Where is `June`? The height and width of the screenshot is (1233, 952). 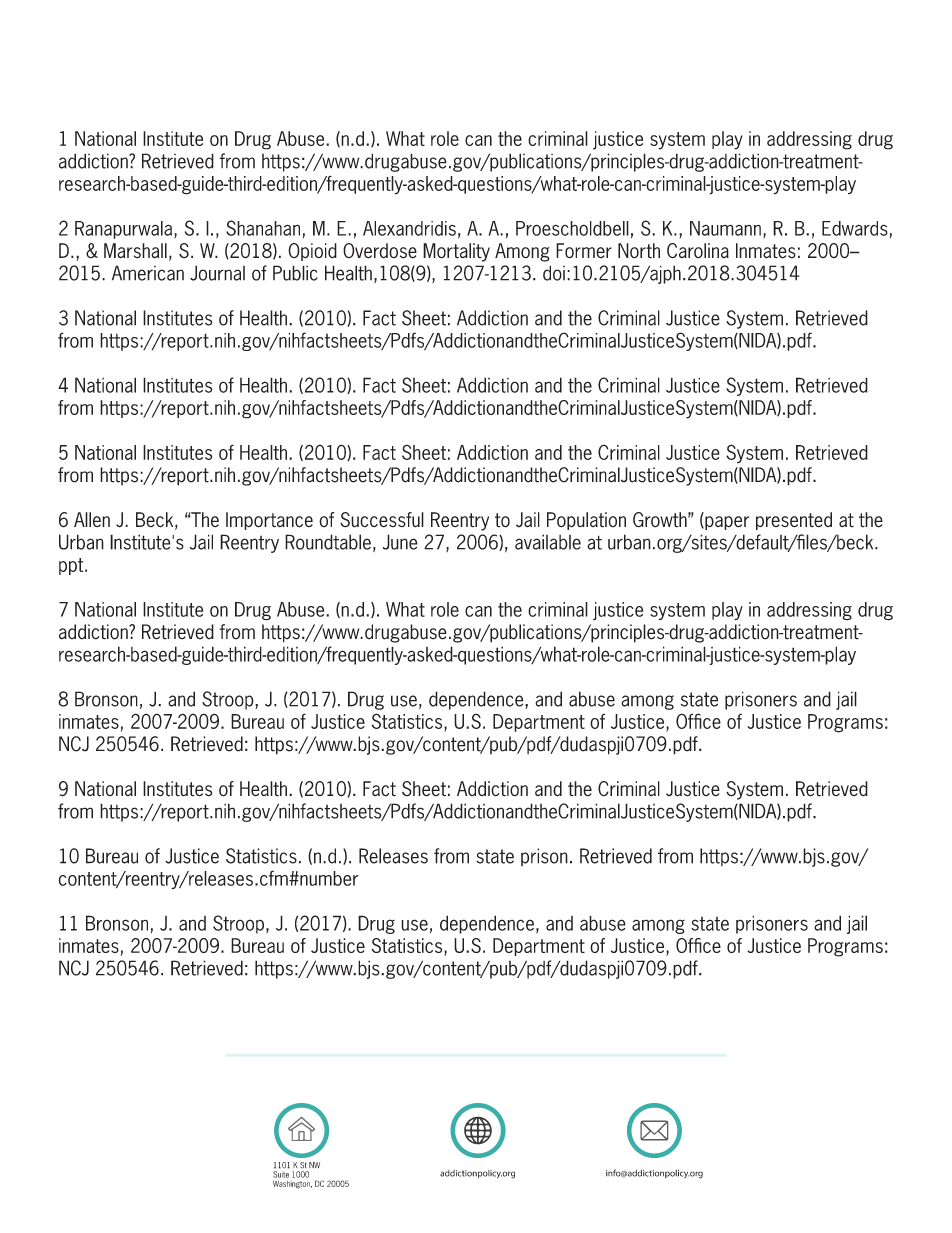 June is located at coordinates (400, 542).
